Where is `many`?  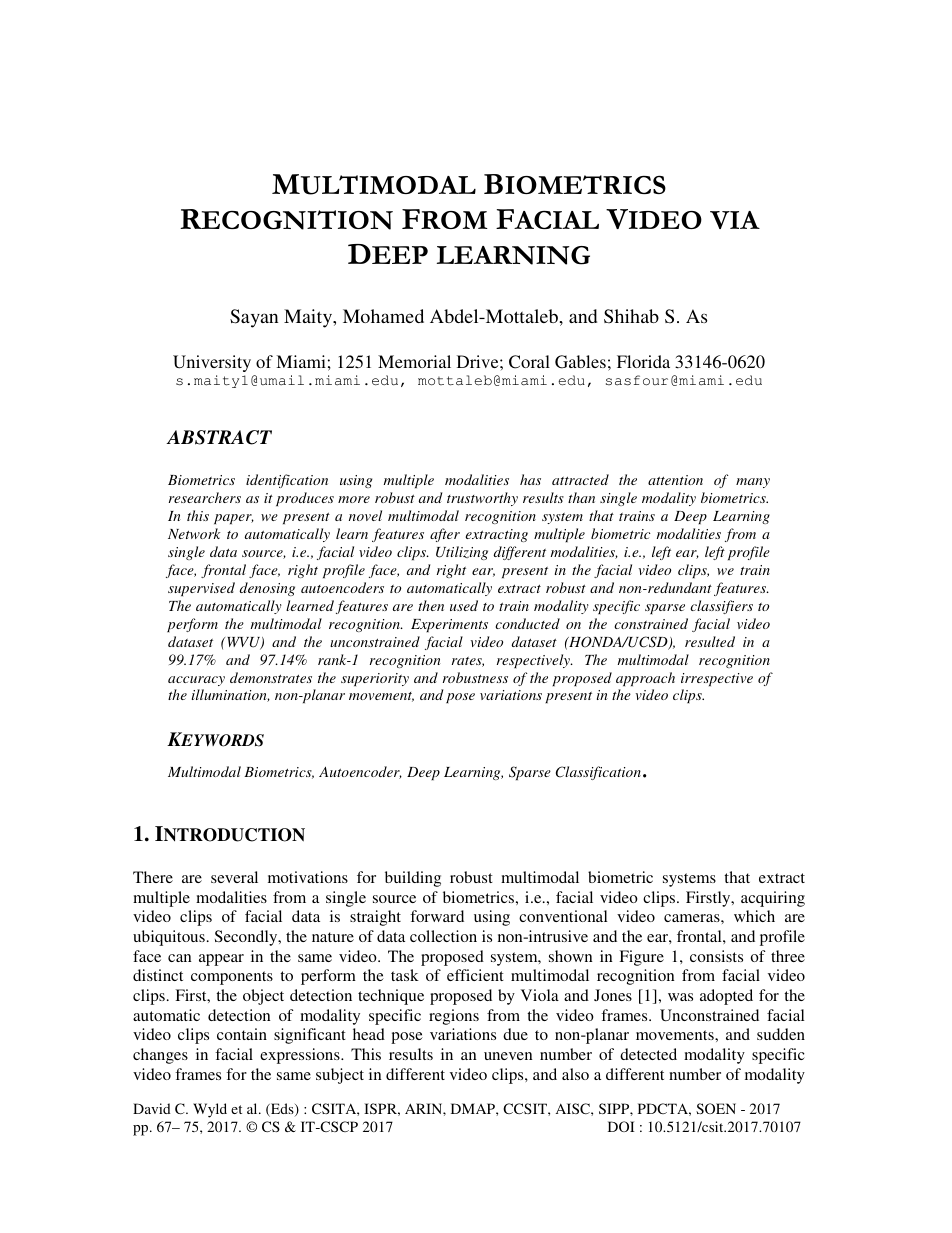 many is located at coordinates (753, 483).
